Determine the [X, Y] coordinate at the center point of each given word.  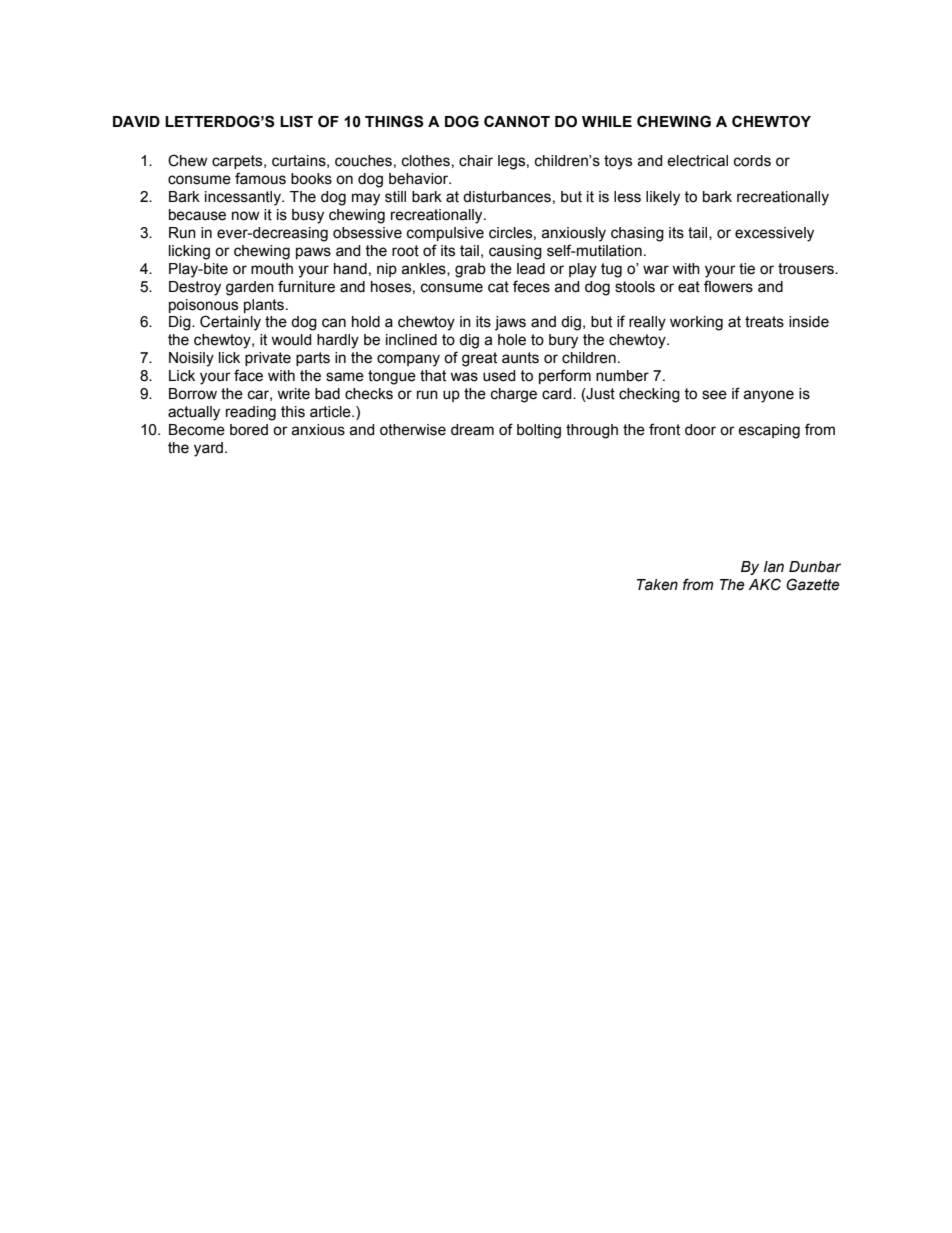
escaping [769, 431]
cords [752, 161]
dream [472, 430]
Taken [657, 585]
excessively [774, 234]
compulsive [445, 234]
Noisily [191, 359]
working [696, 323]
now [246, 216]
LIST [296, 121]
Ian [774, 567]
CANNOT [517, 121]
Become [197, 430]
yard [208, 449]
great [479, 359]
